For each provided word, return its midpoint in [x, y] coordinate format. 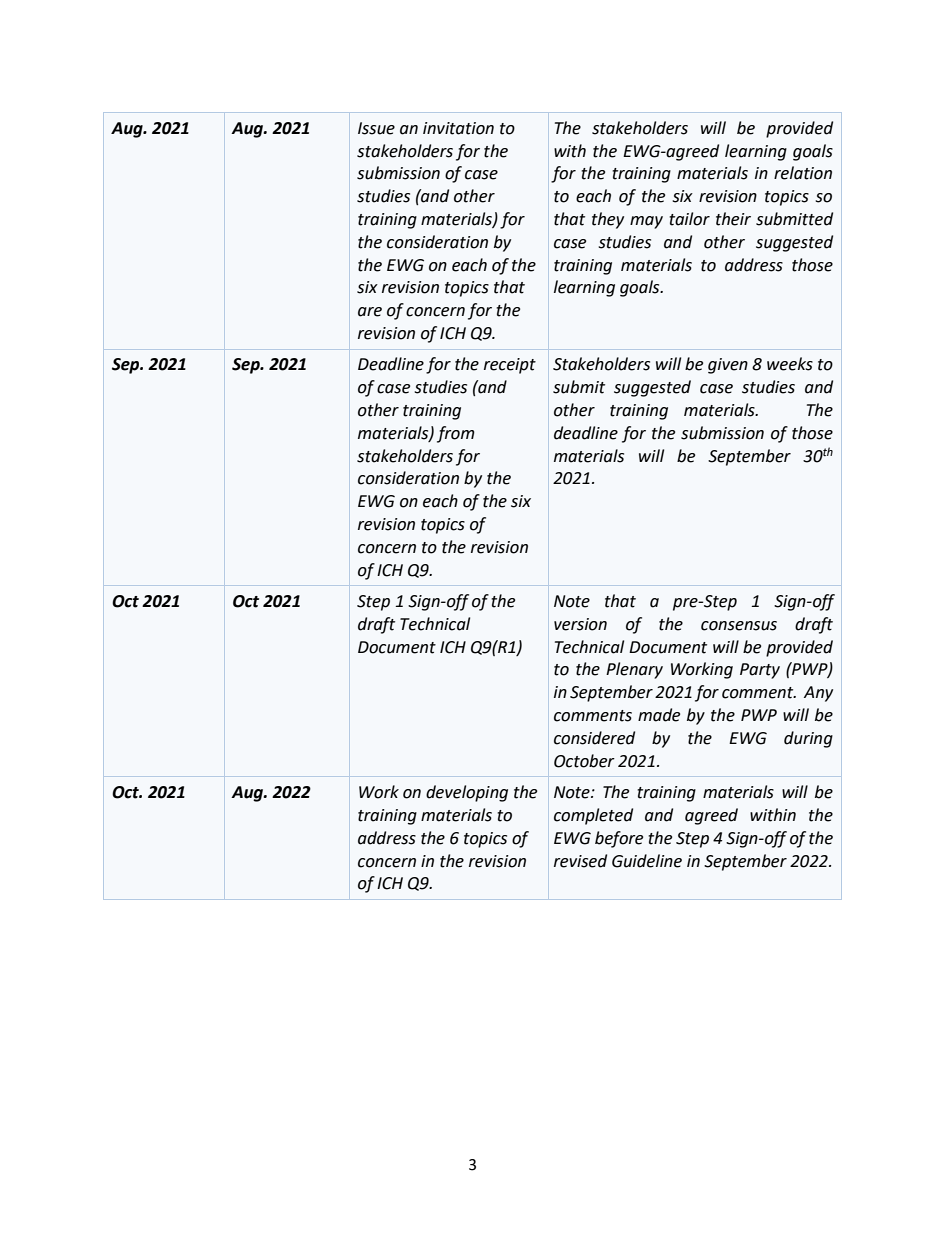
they [608, 220]
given [728, 366]
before [619, 839]
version [580, 624]
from [456, 434]
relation [803, 173]
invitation [458, 128]
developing [467, 793]
